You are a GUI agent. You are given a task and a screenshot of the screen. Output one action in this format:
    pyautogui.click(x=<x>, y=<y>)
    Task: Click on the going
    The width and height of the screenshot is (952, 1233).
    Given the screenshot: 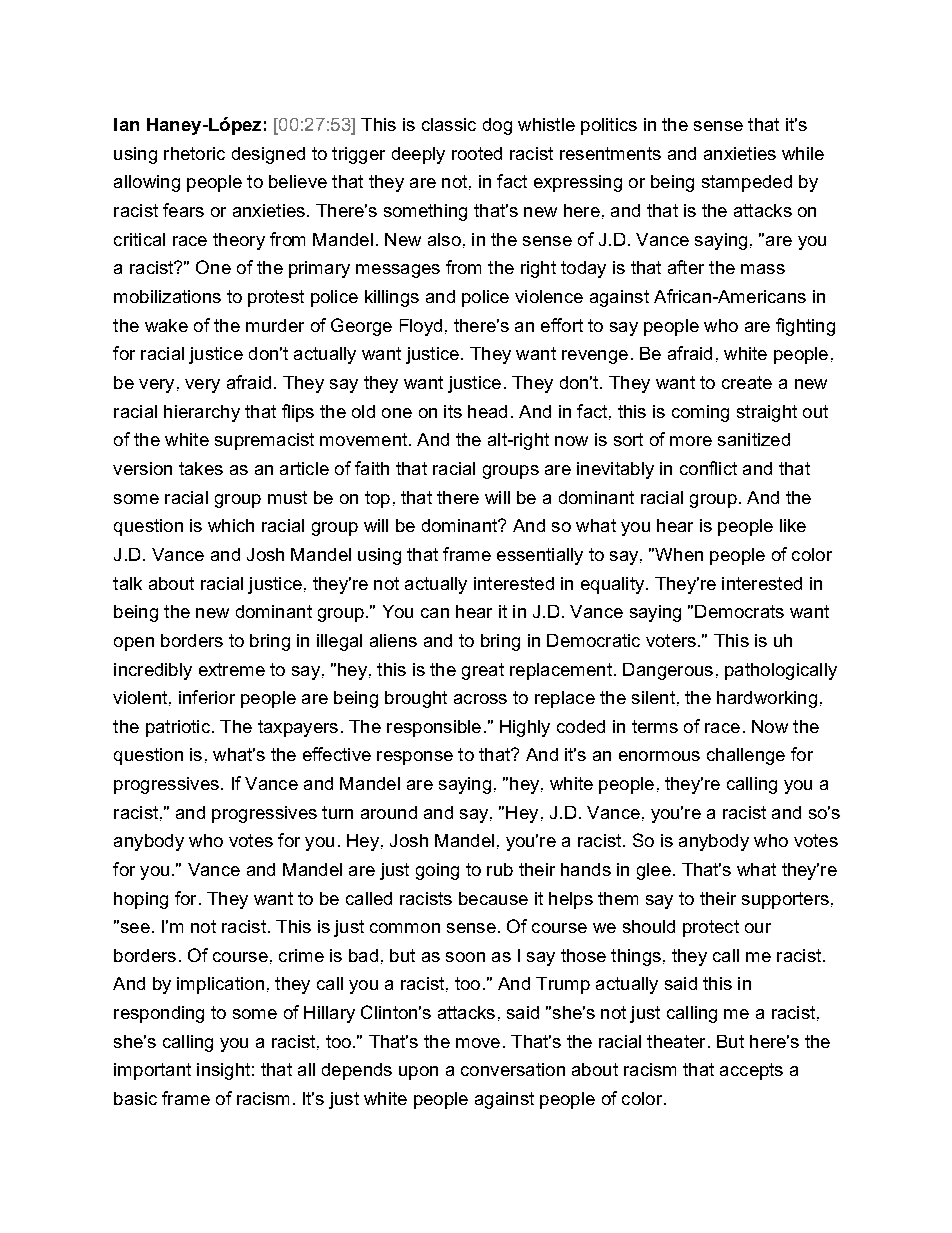 What is the action you would take?
    pyautogui.click(x=437, y=871)
